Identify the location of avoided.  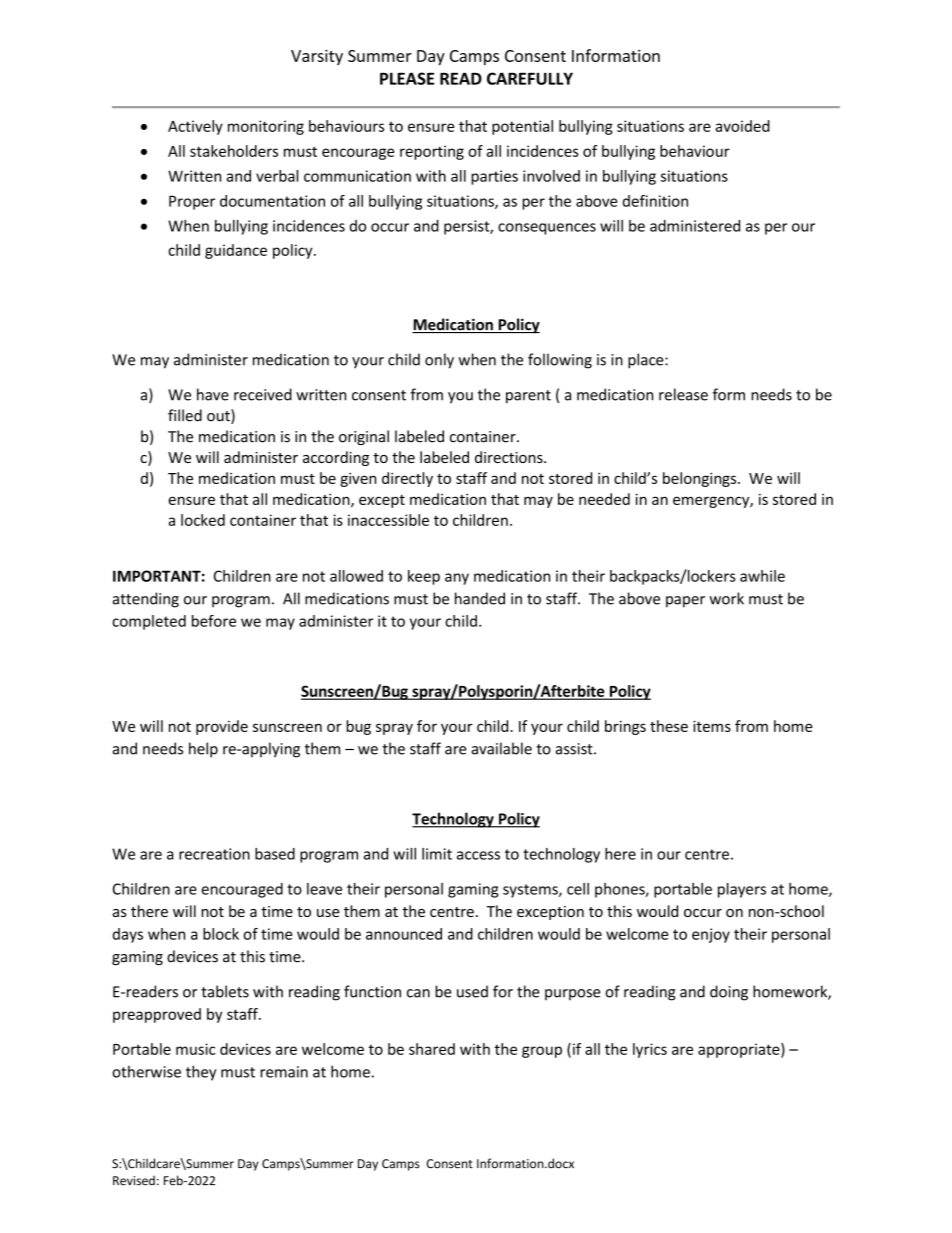
(742, 126).
